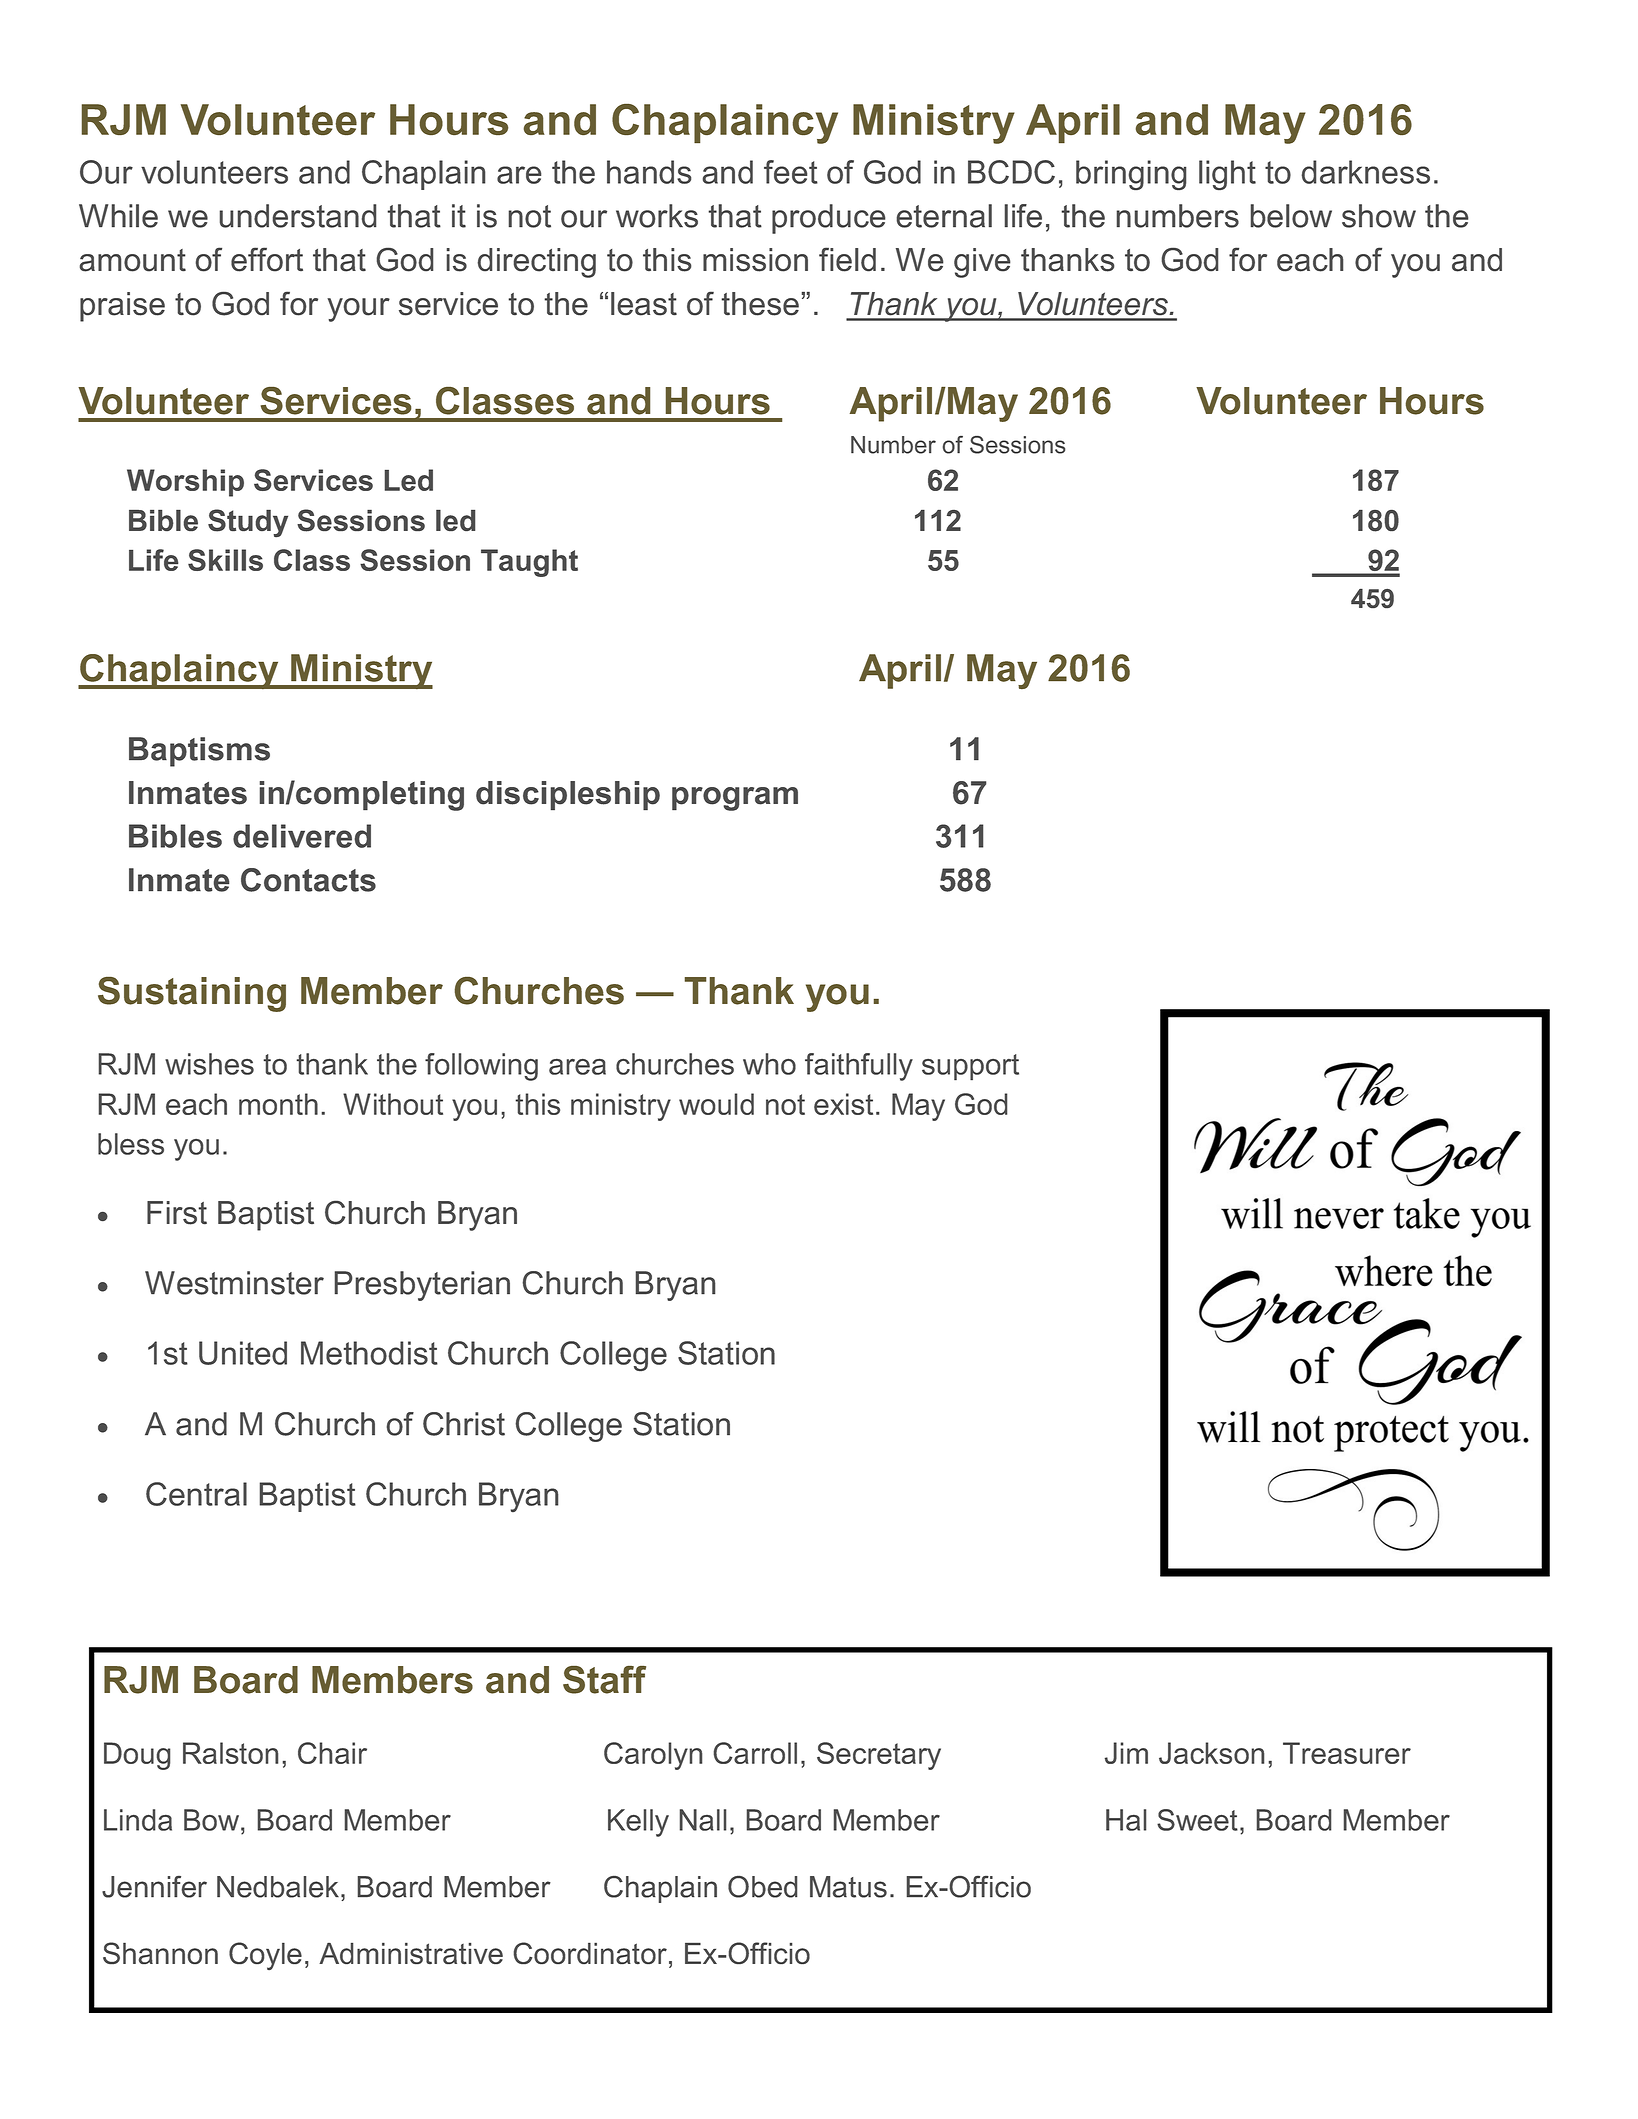 This document has height=2119, width=1638. Describe the element at coordinates (243, 1353) in the document. I see `United` at that location.
